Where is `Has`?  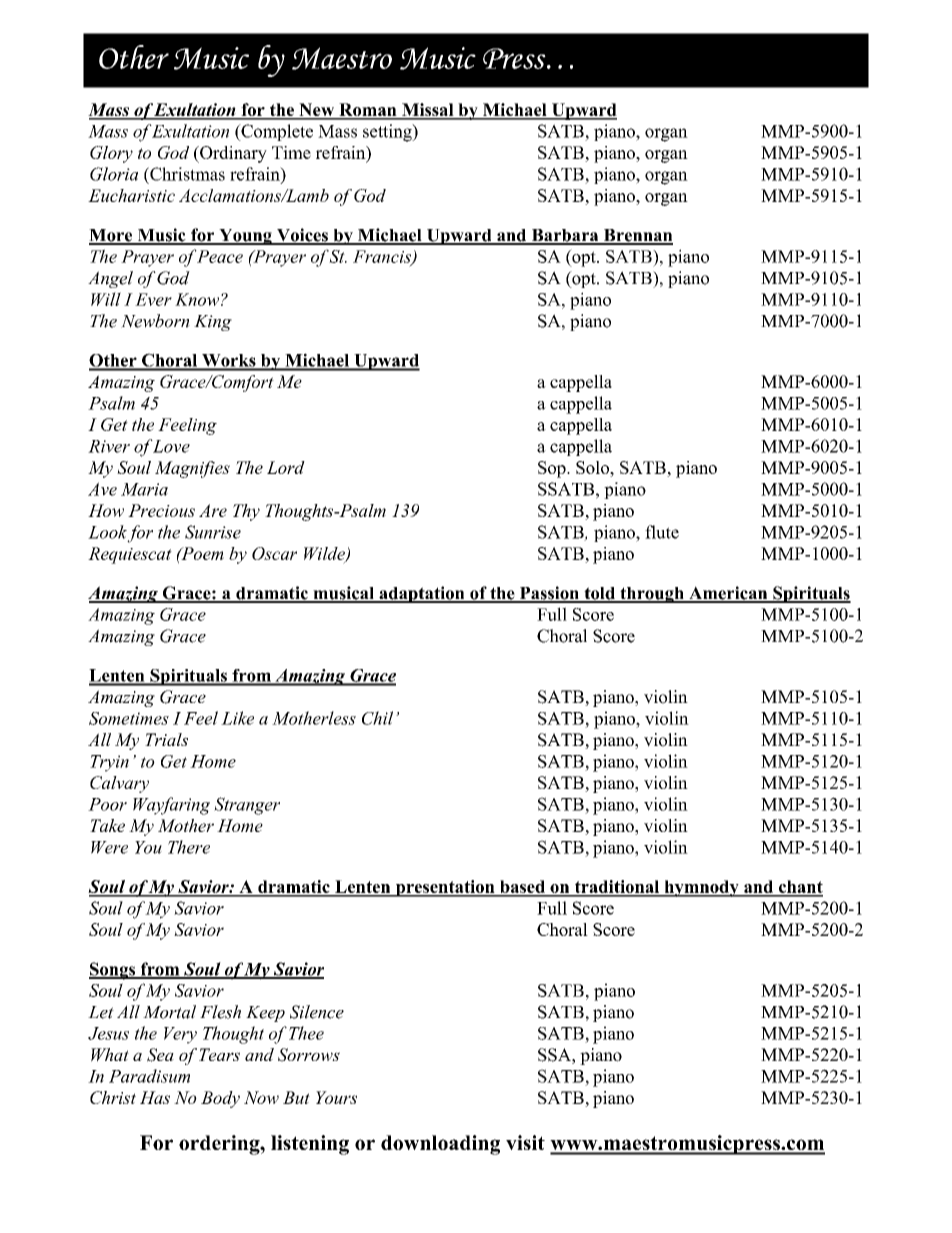 Has is located at coordinates (155, 1097).
